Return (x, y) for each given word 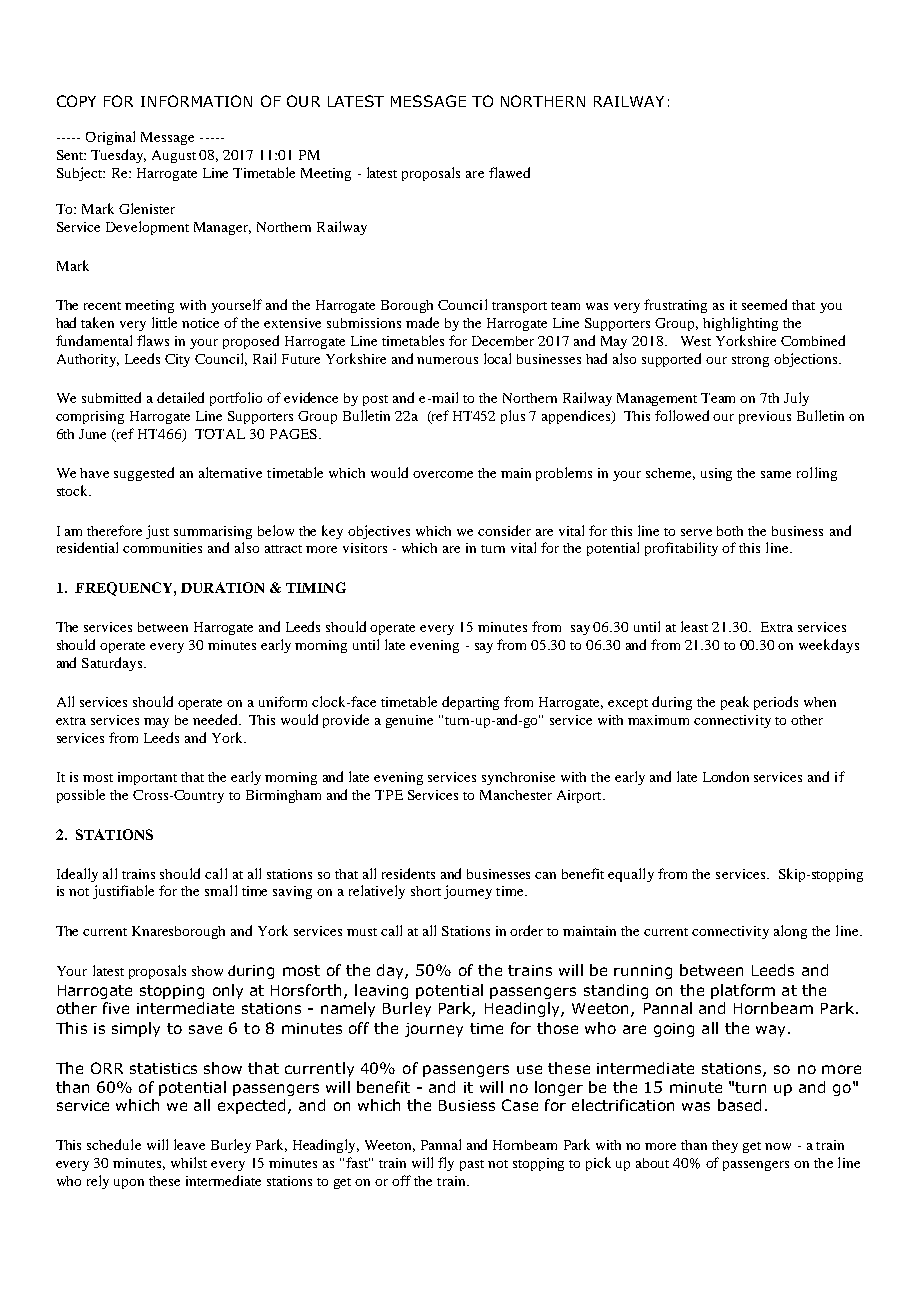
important (147, 778)
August (174, 156)
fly (446, 1164)
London (726, 776)
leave (189, 1144)
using (716, 474)
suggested (144, 474)
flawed (509, 172)
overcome (443, 474)
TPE (389, 795)
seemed (764, 304)
